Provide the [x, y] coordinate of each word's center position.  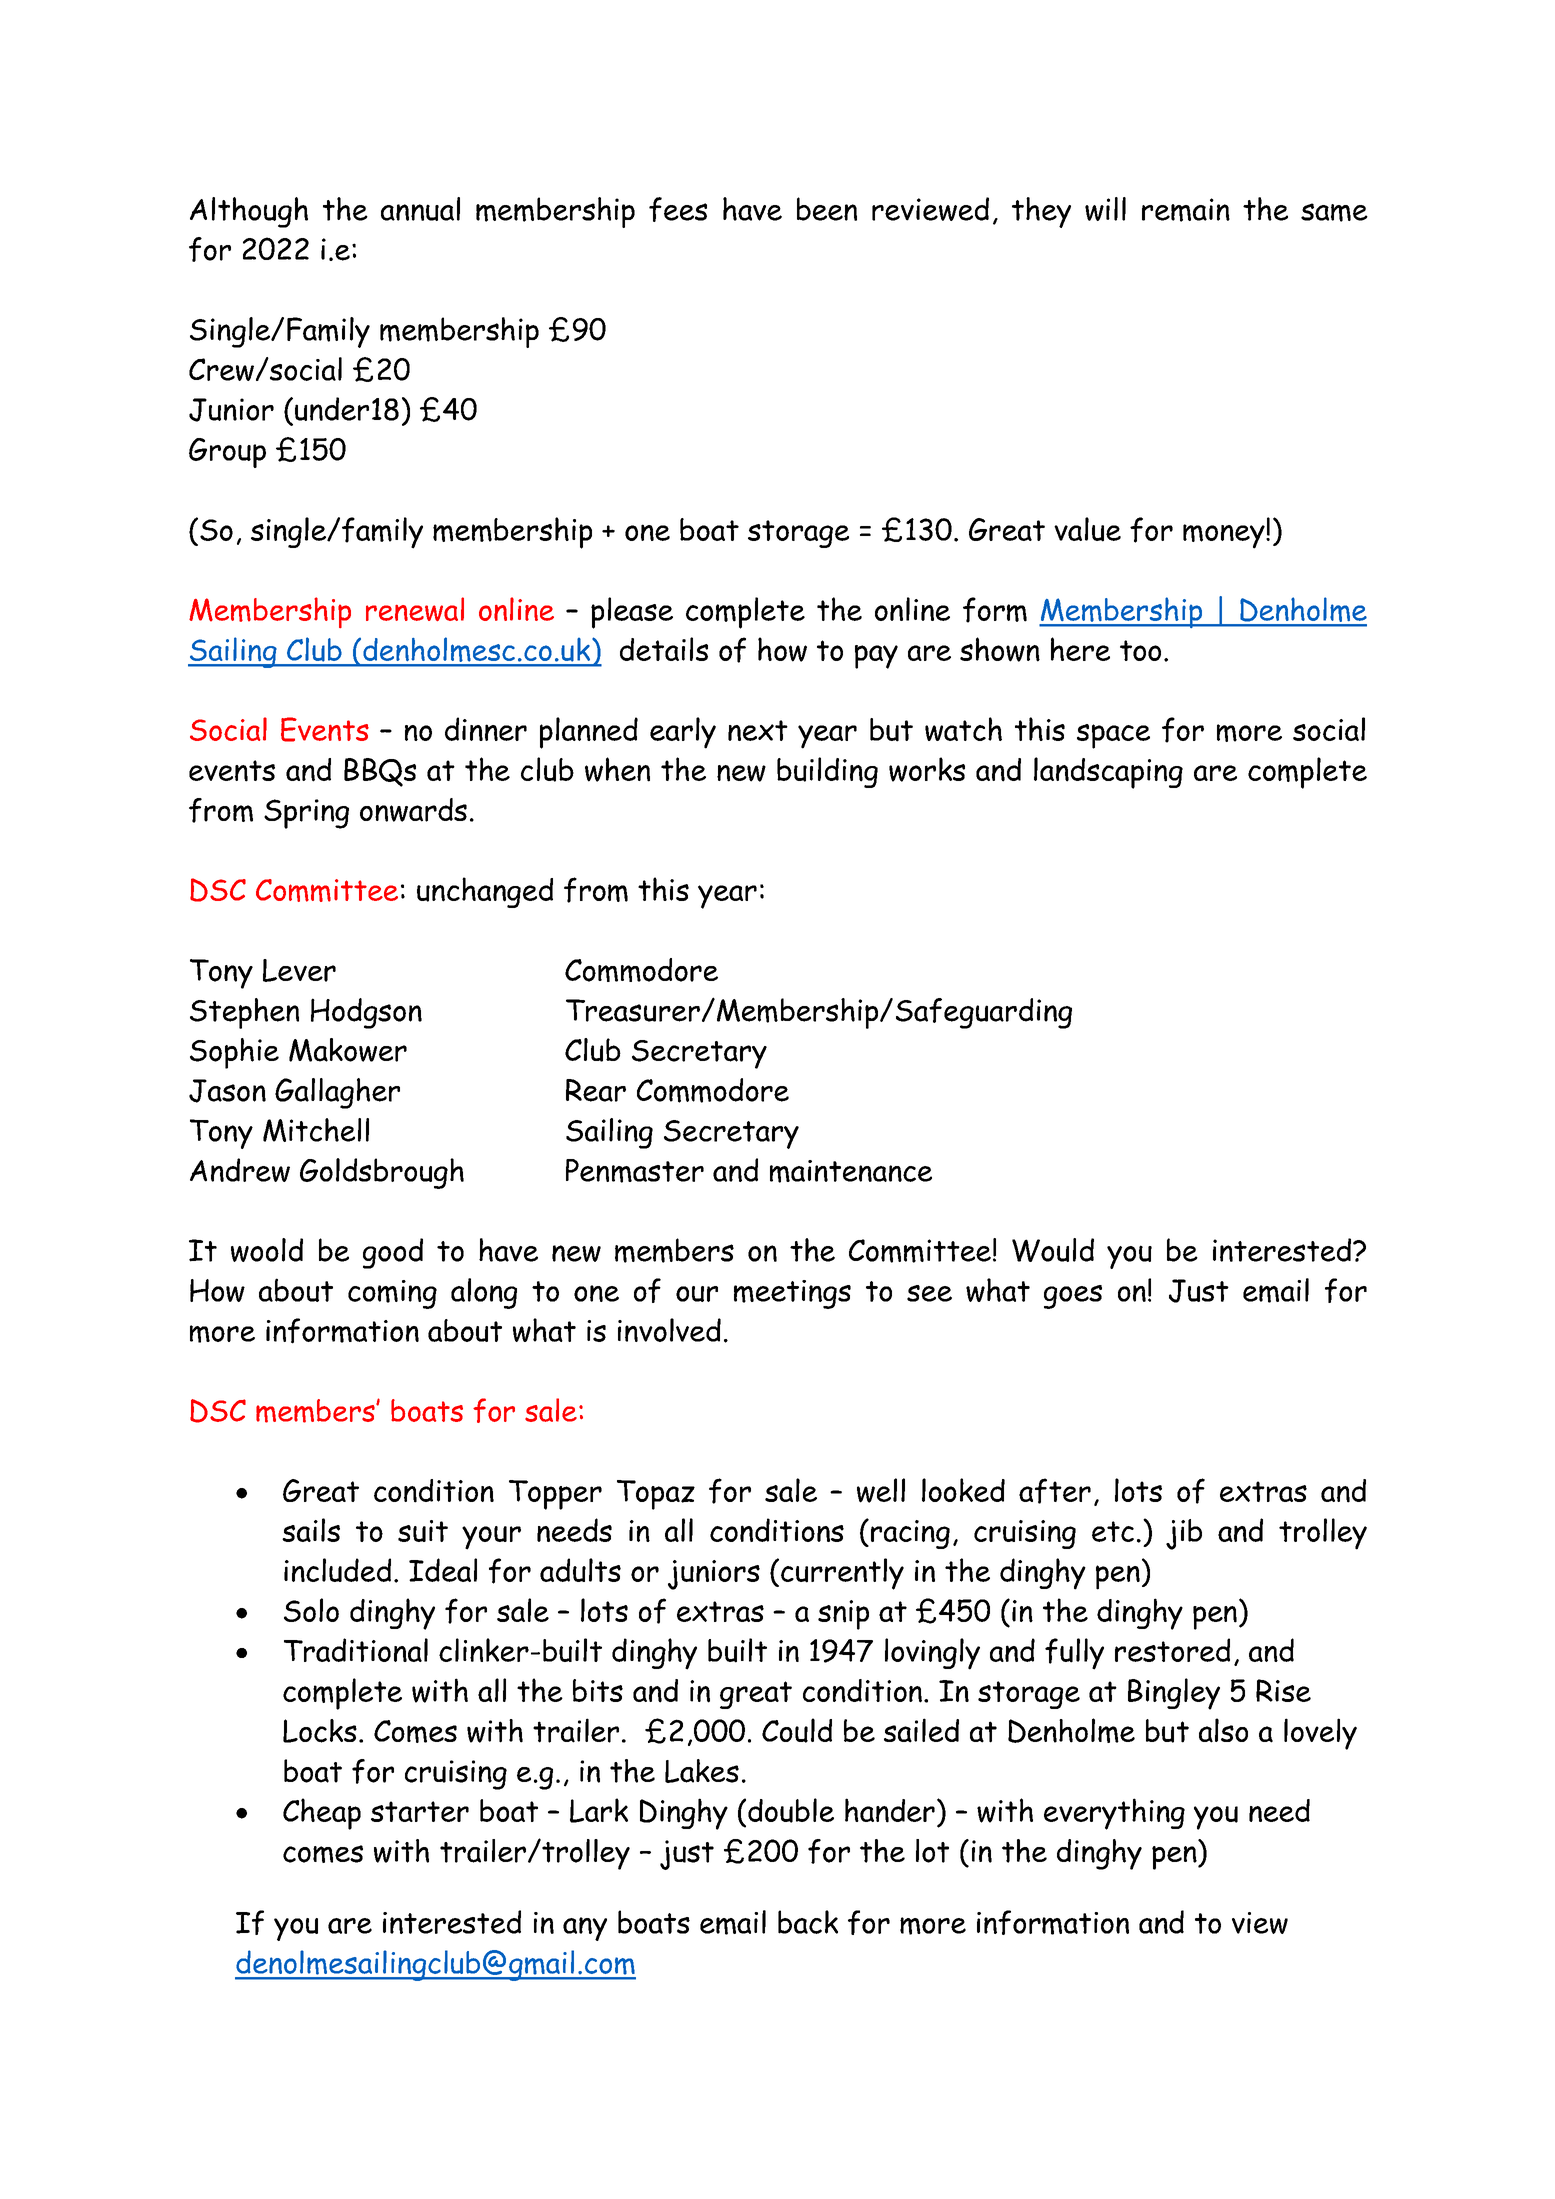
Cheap [322, 1814]
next [758, 730]
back [808, 1922]
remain [1186, 210]
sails [311, 1530]
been [827, 209]
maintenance [851, 1171]
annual [420, 209]
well [881, 1490]
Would [1053, 1250]
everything [1114, 1814]
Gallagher [337, 1093]
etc [1113, 1531]
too [1140, 650]
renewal [415, 609]
